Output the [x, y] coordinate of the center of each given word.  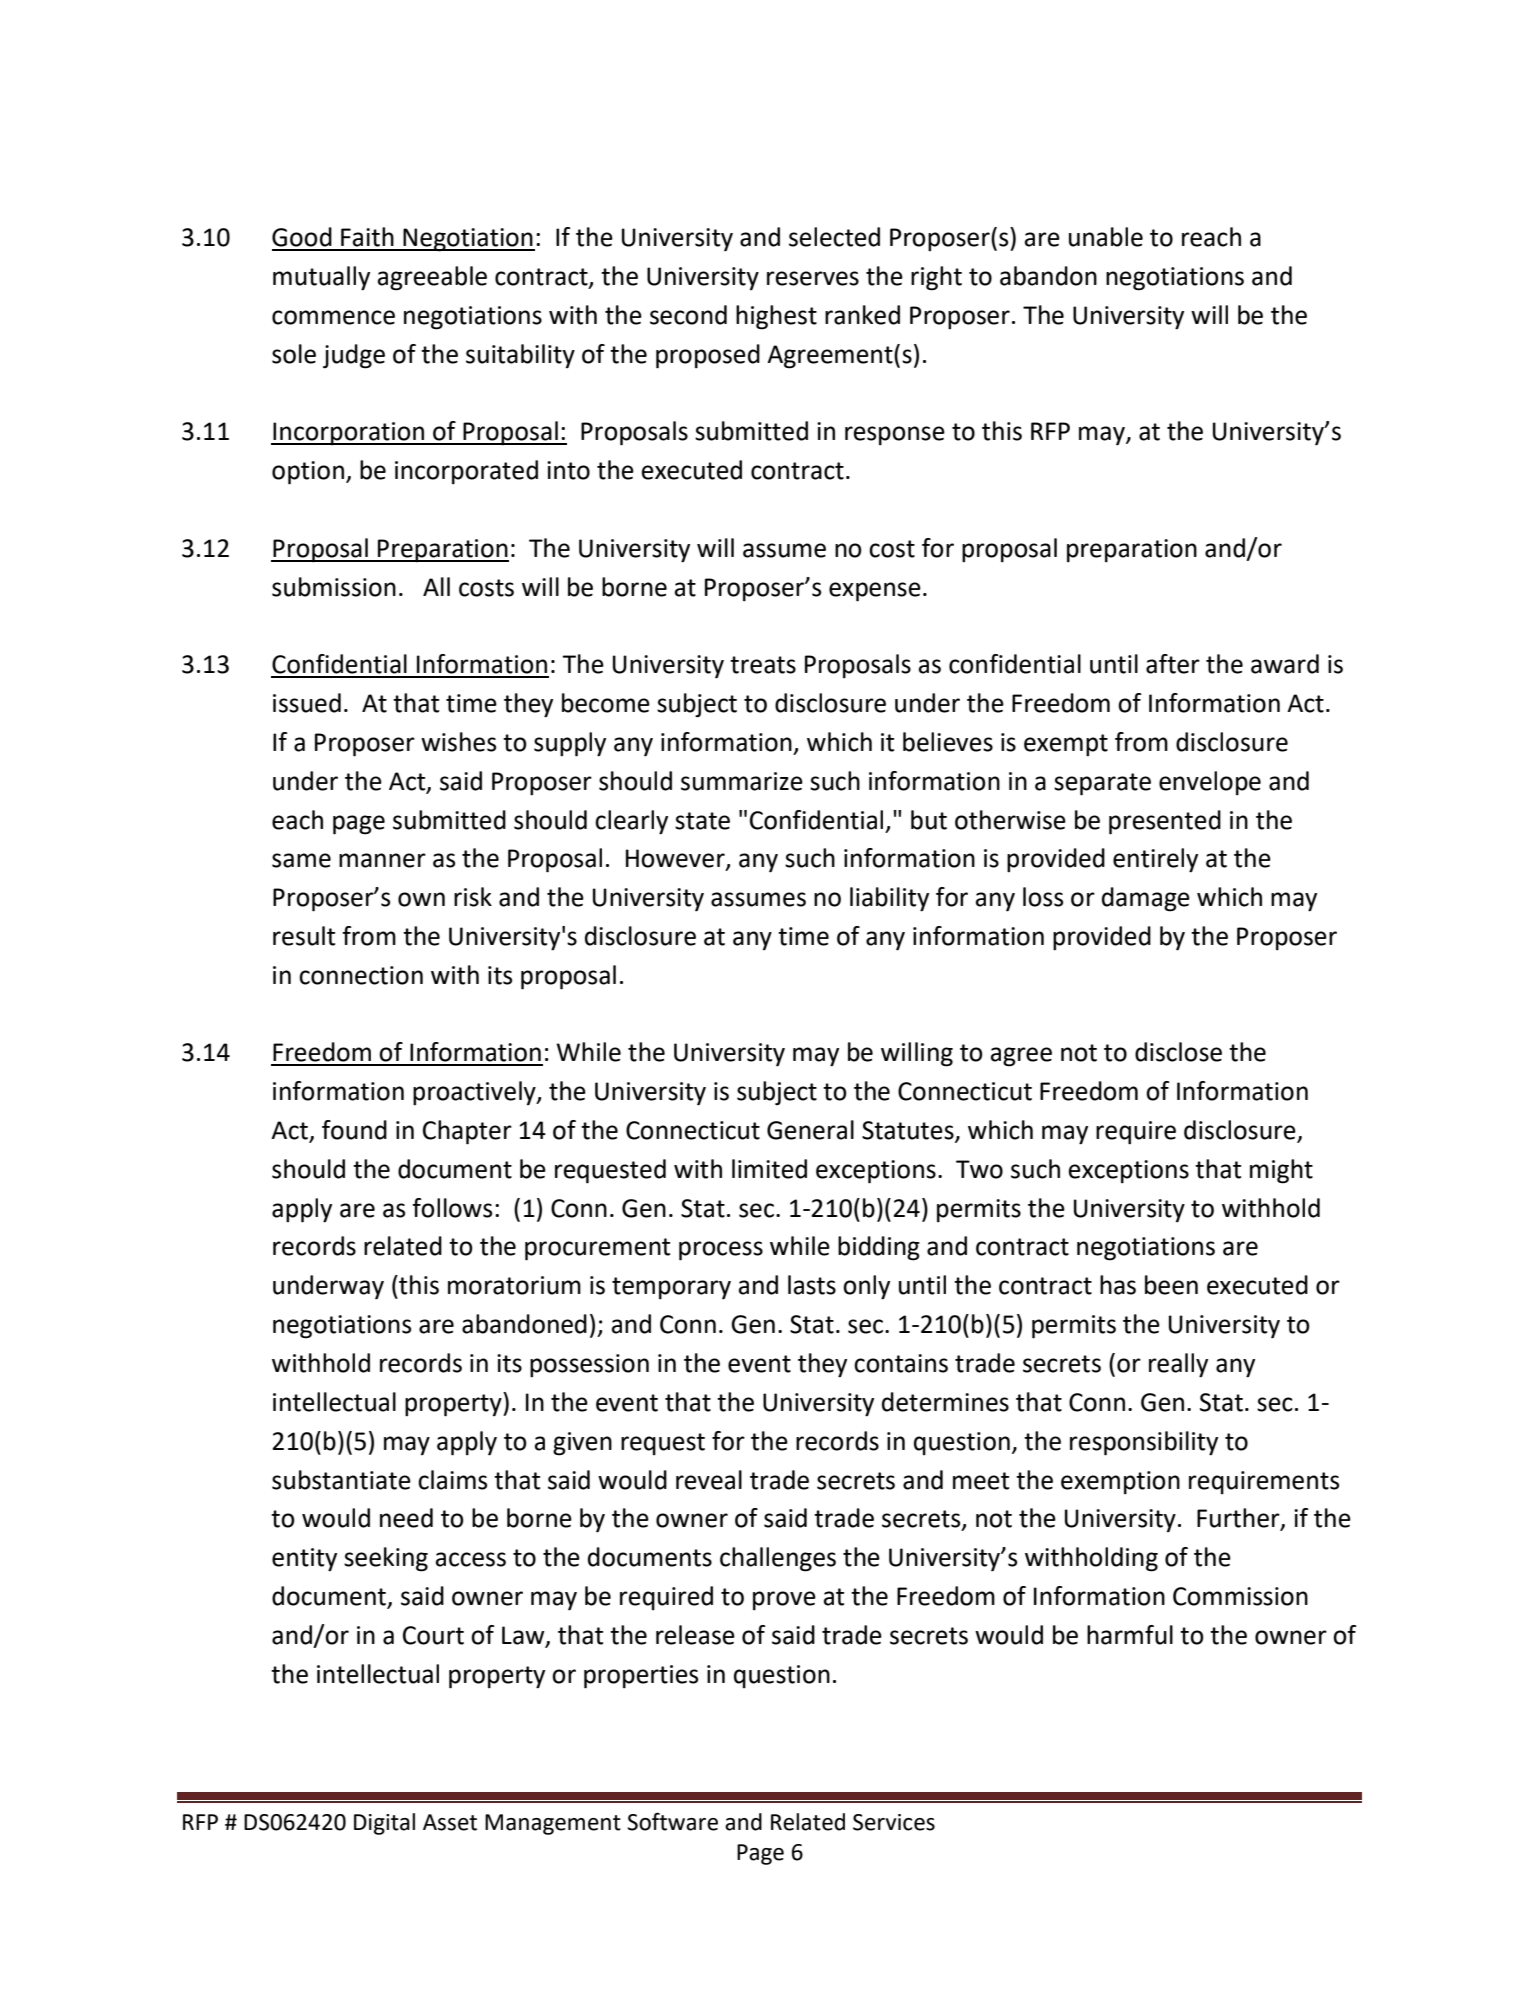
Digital [384, 1824]
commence [333, 317]
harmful [1130, 1635]
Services [894, 1822]
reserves [813, 278]
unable [1106, 237]
